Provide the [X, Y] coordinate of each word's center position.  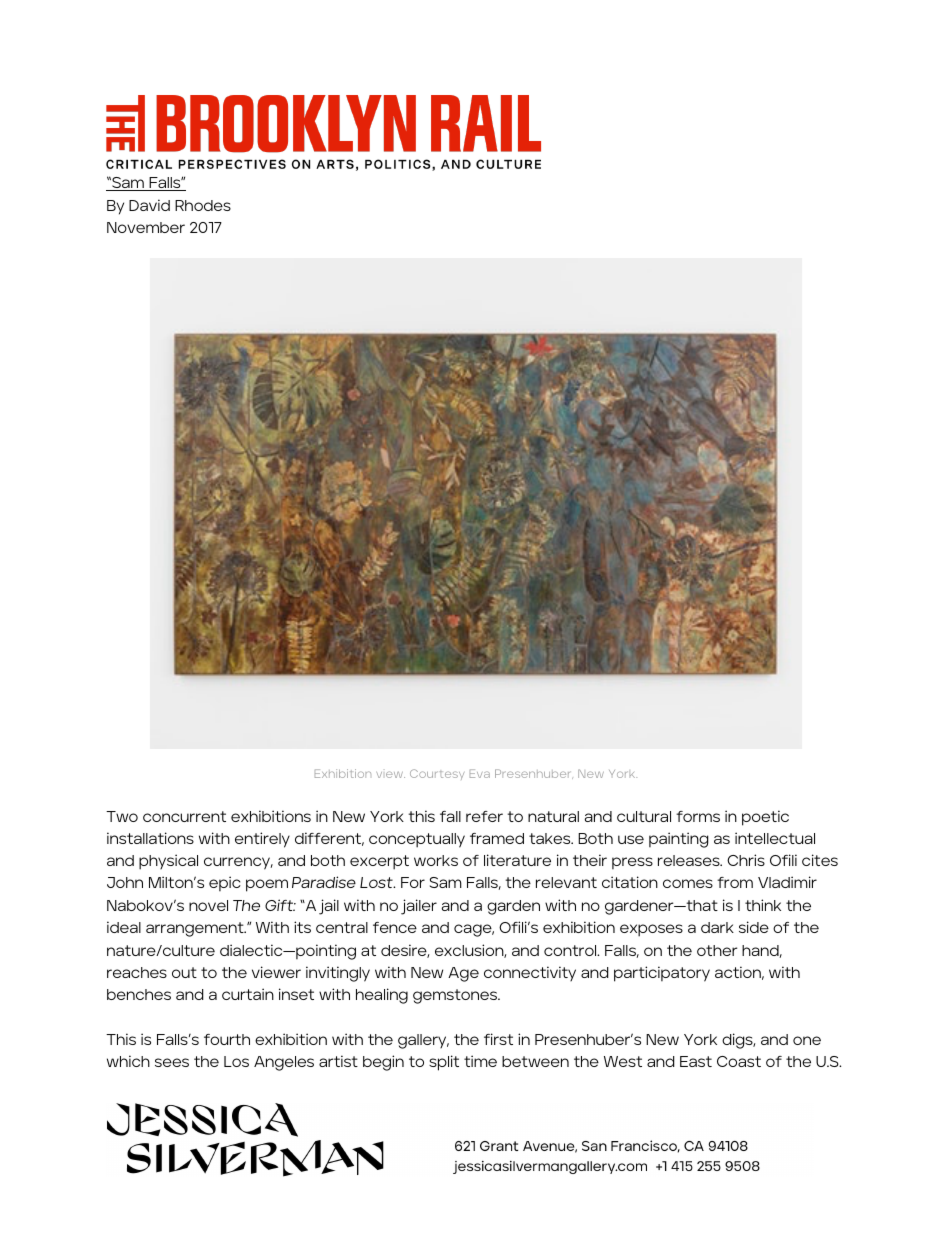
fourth [227, 1039]
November [146, 227]
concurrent [184, 816]
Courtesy [437, 774]
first [498, 1039]
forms [698, 816]
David [149, 205]
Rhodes [203, 205]
